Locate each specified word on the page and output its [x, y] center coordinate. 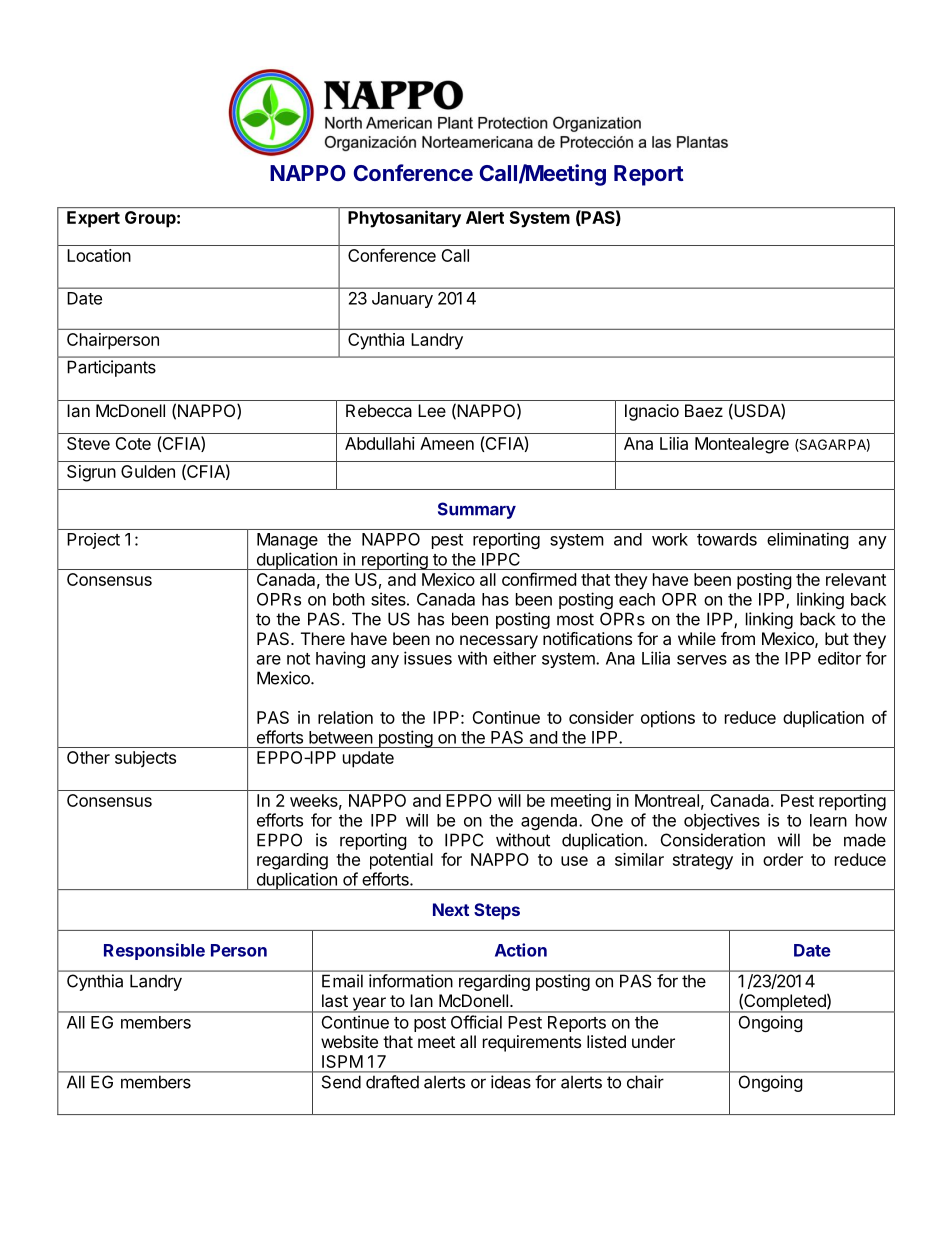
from [738, 638]
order [783, 859]
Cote [133, 443]
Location [99, 255]
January [402, 300]
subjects [145, 759]
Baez [704, 410]
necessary [499, 642]
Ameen [447, 443]
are [269, 660]
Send [341, 1082]
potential [401, 861]
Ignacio [652, 412]
